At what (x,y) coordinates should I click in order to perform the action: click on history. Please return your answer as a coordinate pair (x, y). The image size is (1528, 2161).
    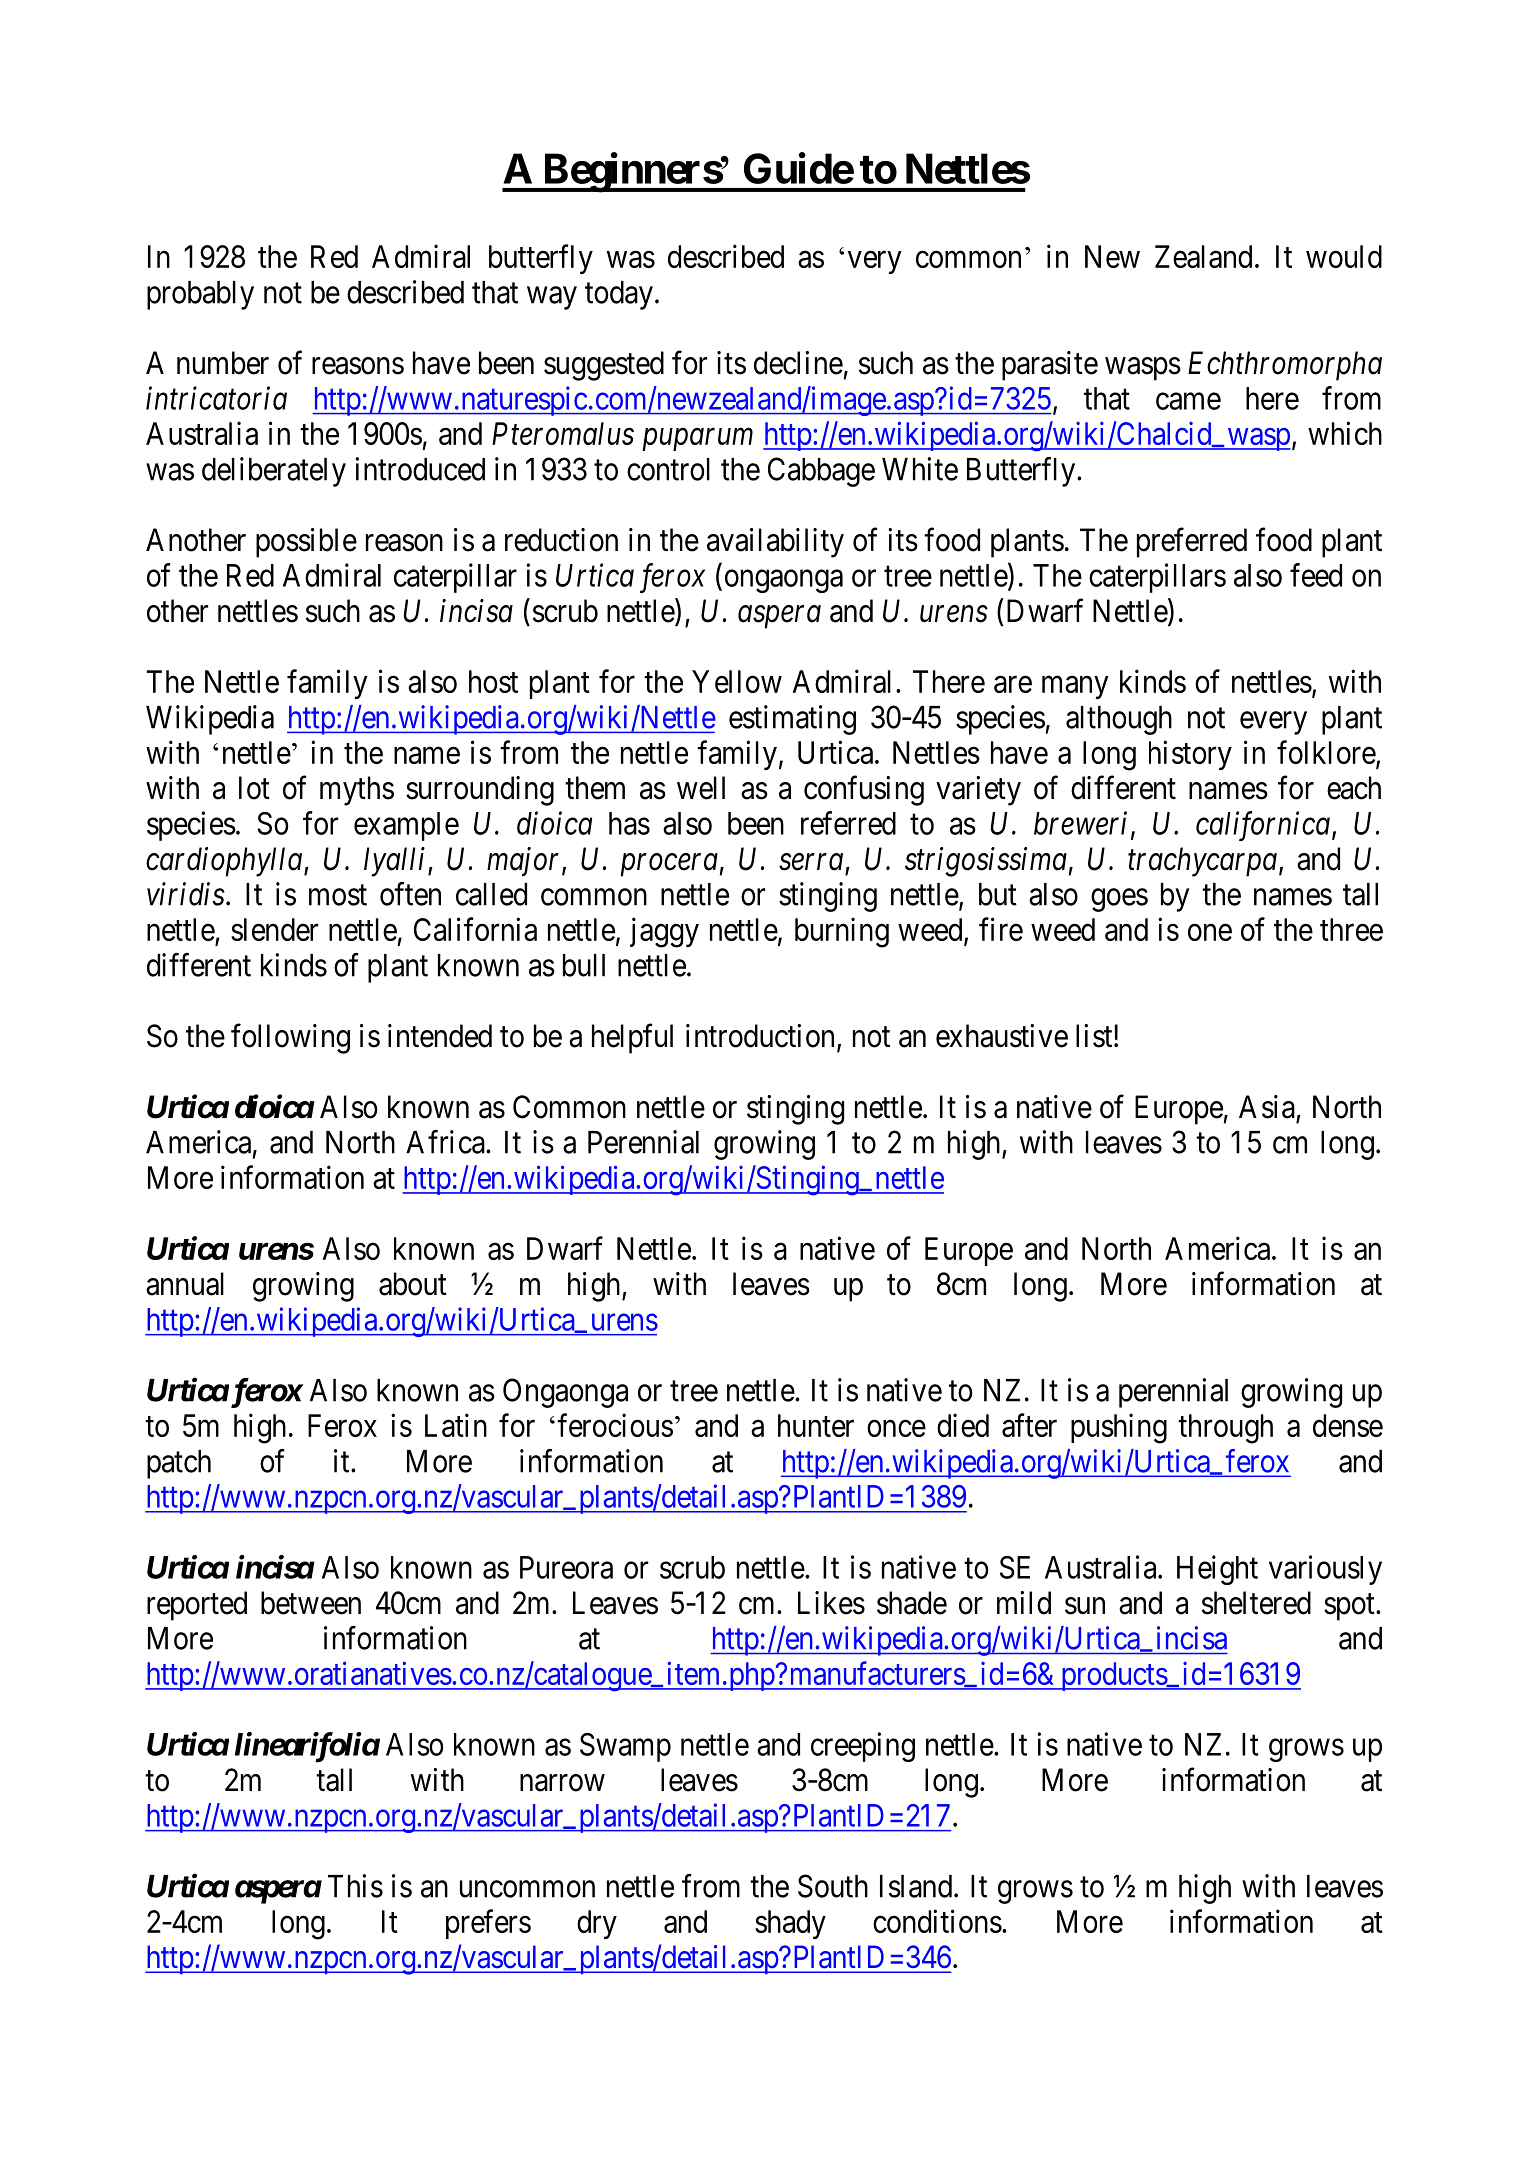
    Looking at the image, I should click on (1190, 755).
